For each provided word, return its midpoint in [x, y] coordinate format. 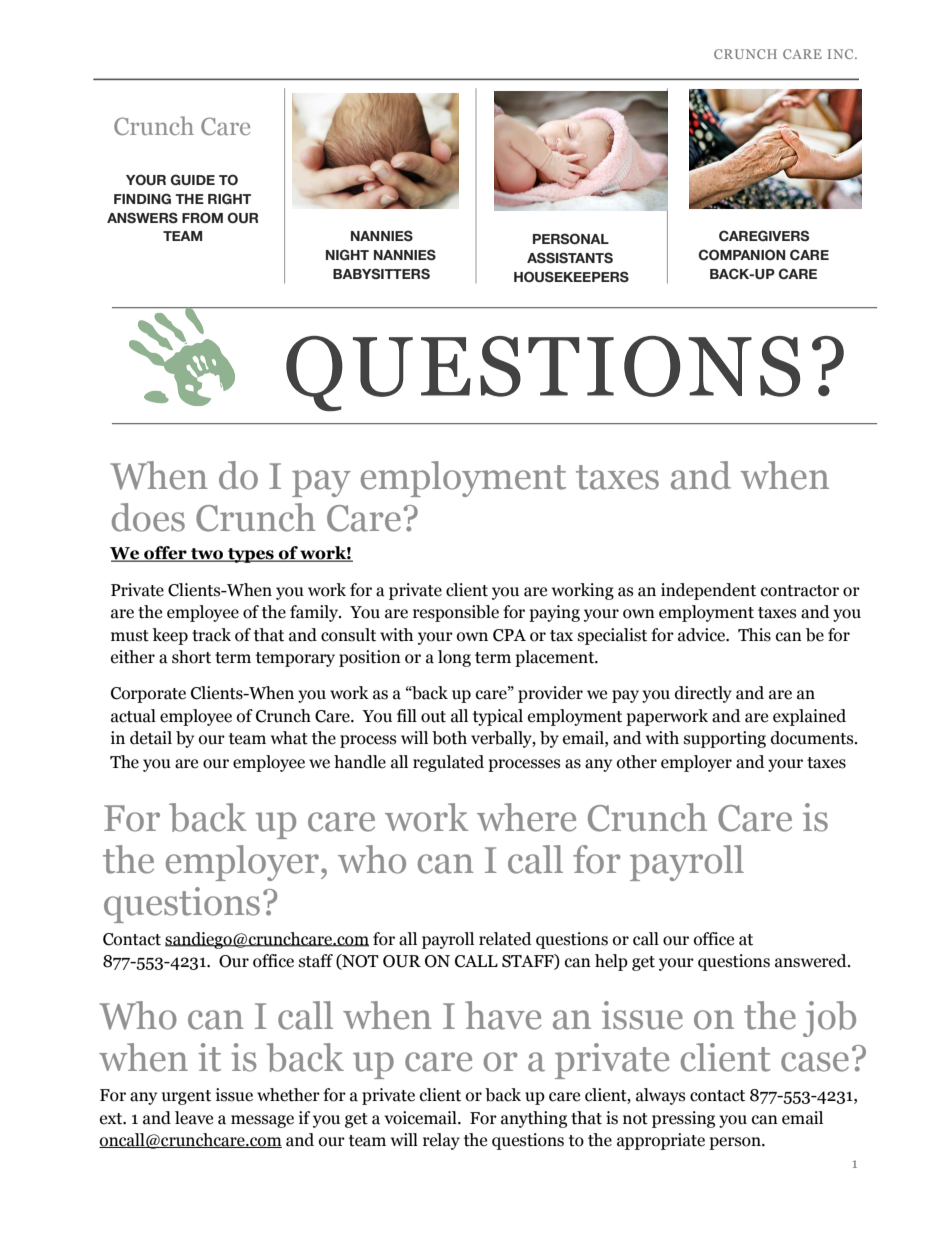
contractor [800, 591]
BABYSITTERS [381, 273]
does [148, 517]
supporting [725, 739]
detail [151, 738]
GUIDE [193, 179]
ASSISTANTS [570, 257]
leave [194, 1118]
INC [841, 54]
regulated [448, 763]
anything [534, 1119]
